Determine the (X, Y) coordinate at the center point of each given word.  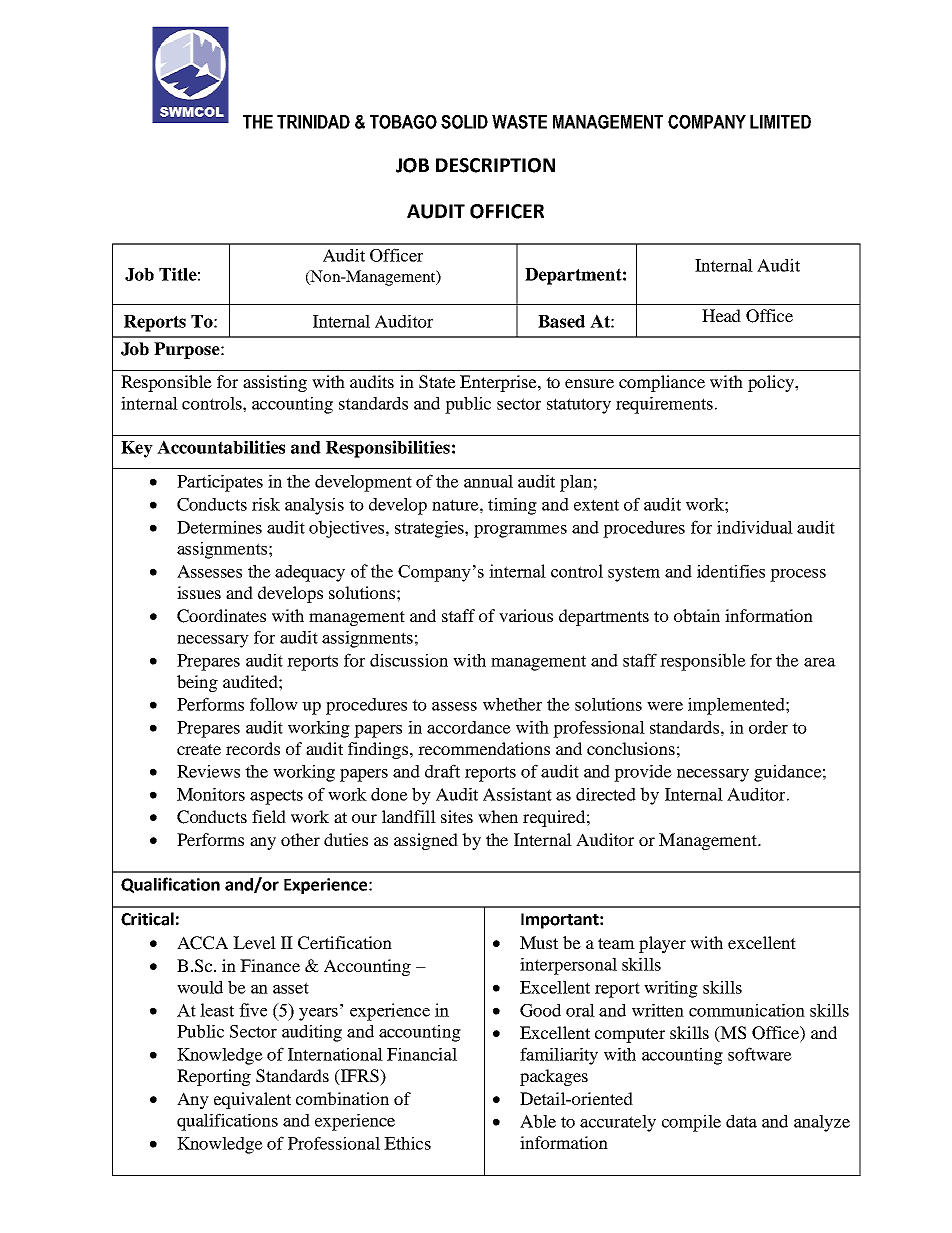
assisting (275, 383)
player (662, 944)
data (741, 1121)
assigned (426, 841)
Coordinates (221, 616)
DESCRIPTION (495, 165)
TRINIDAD (313, 122)
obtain (697, 615)
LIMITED (780, 122)
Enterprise (499, 383)
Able (538, 1121)
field (269, 816)
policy (772, 383)
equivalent (252, 1100)
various (526, 615)
